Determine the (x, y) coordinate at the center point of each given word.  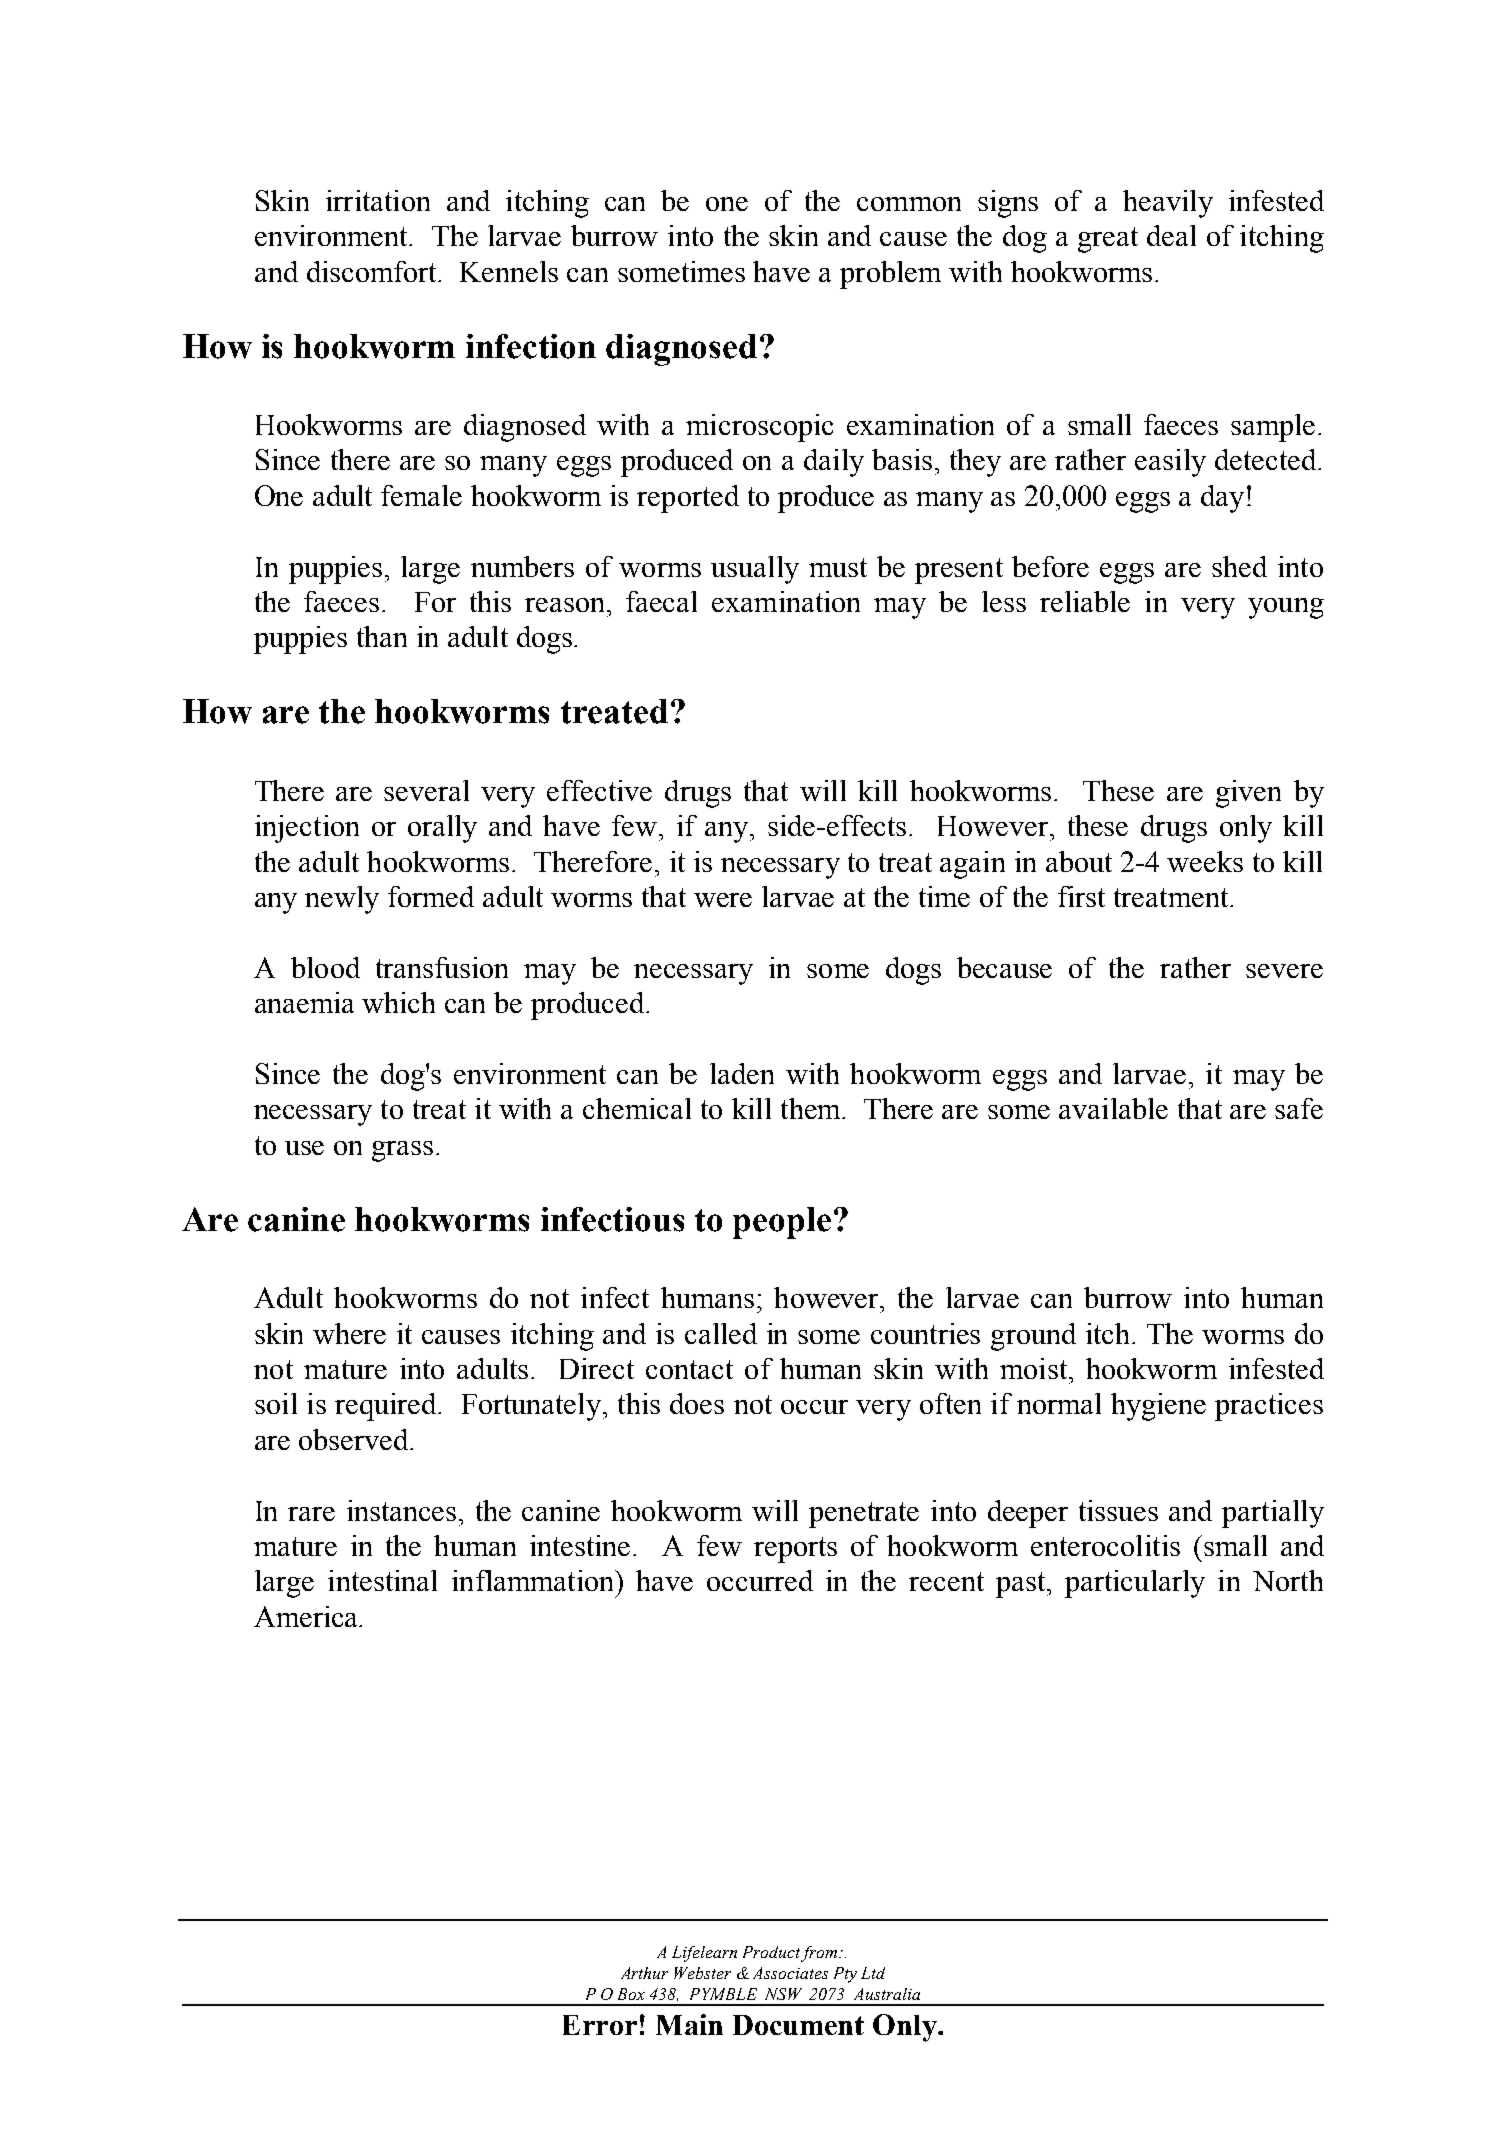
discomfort (373, 271)
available (1113, 1108)
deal (1171, 235)
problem (890, 275)
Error (600, 2025)
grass (402, 1151)
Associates (790, 1973)
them (812, 1108)
